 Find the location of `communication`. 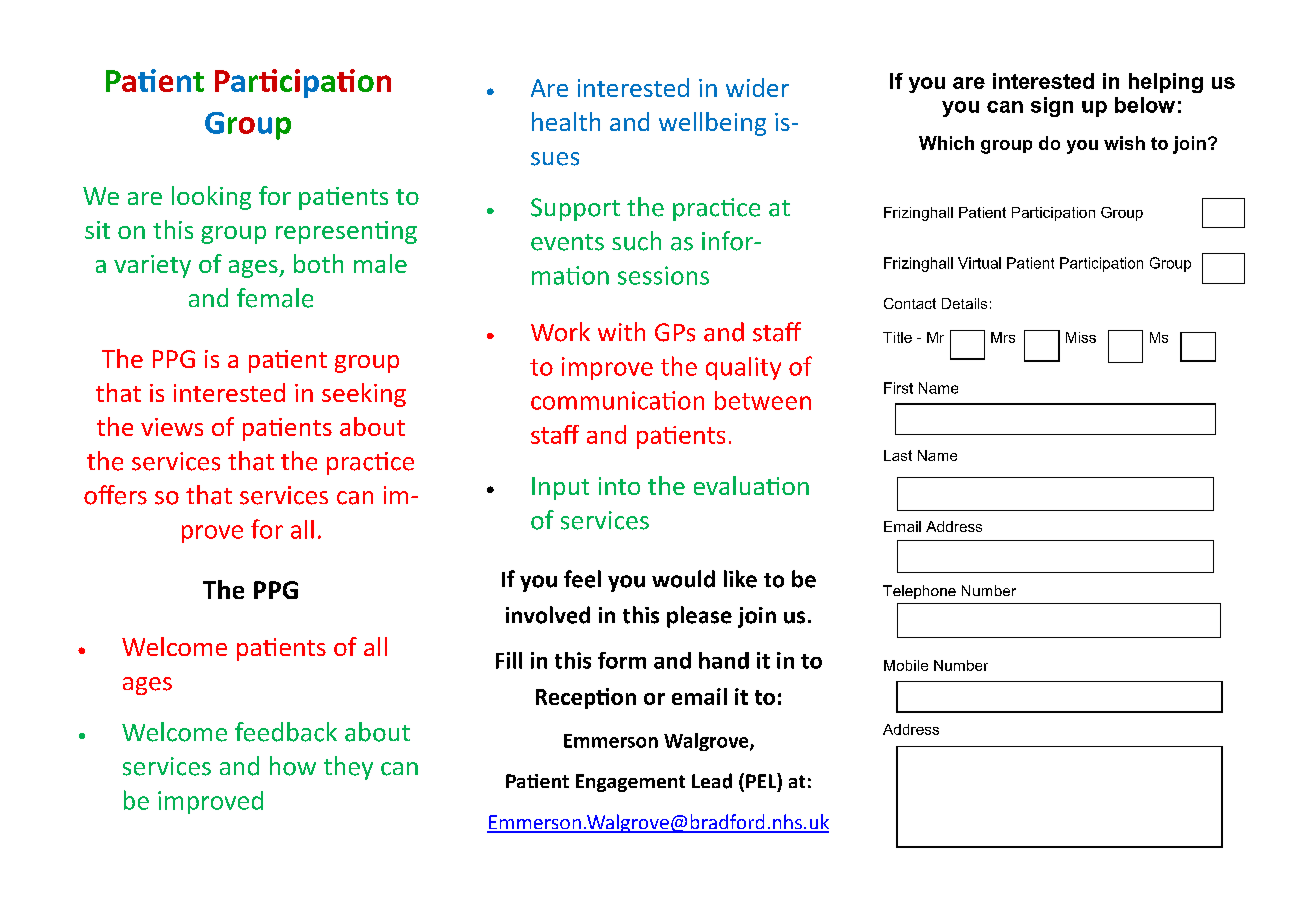

communication is located at coordinates (617, 400).
